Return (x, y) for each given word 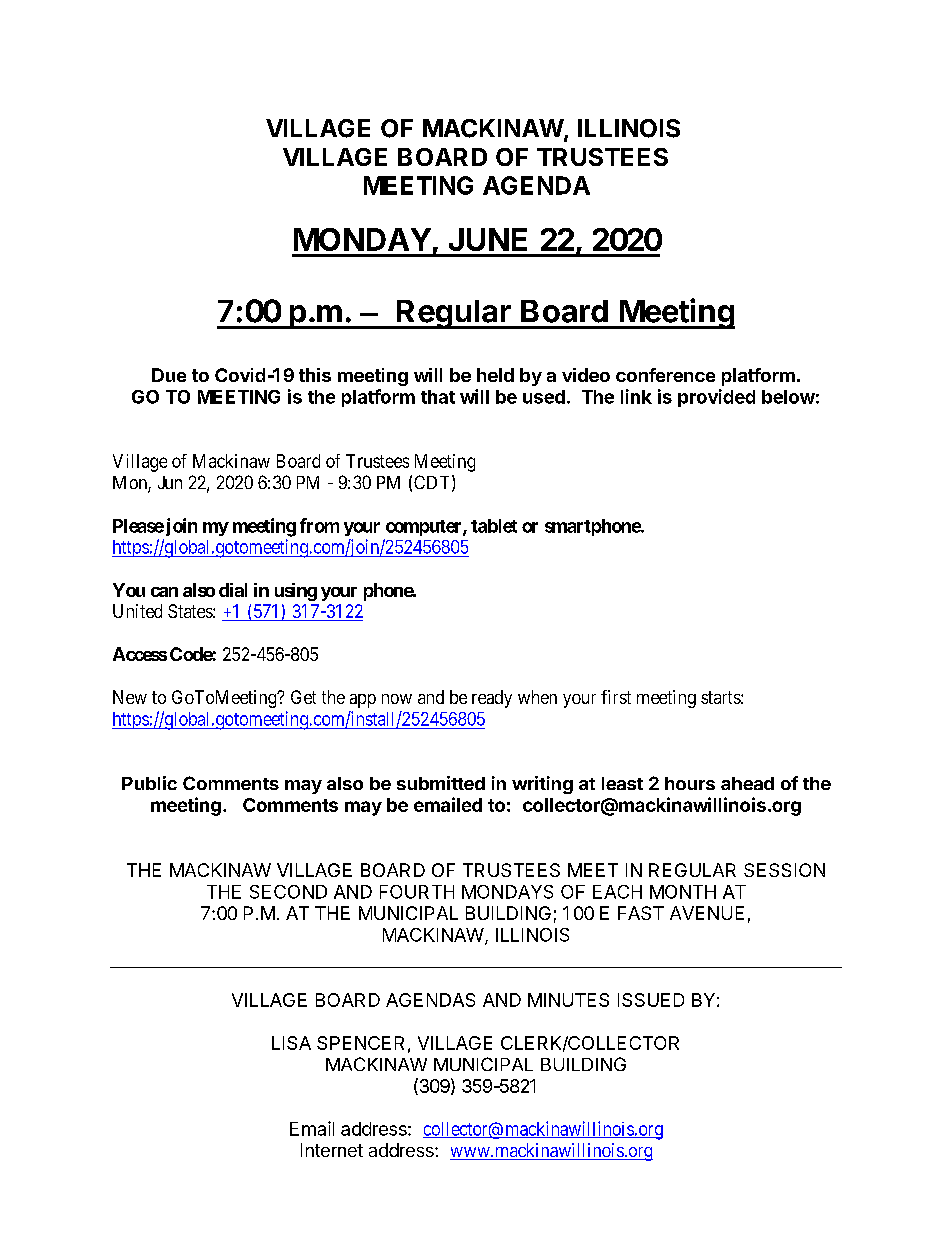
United (137, 611)
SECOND (288, 892)
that (438, 397)
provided (716, 398)
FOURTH (417, 892)
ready (492, 699)
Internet (332, 1150)
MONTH (683, 892)
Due (169, 375)
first (616, 697)
